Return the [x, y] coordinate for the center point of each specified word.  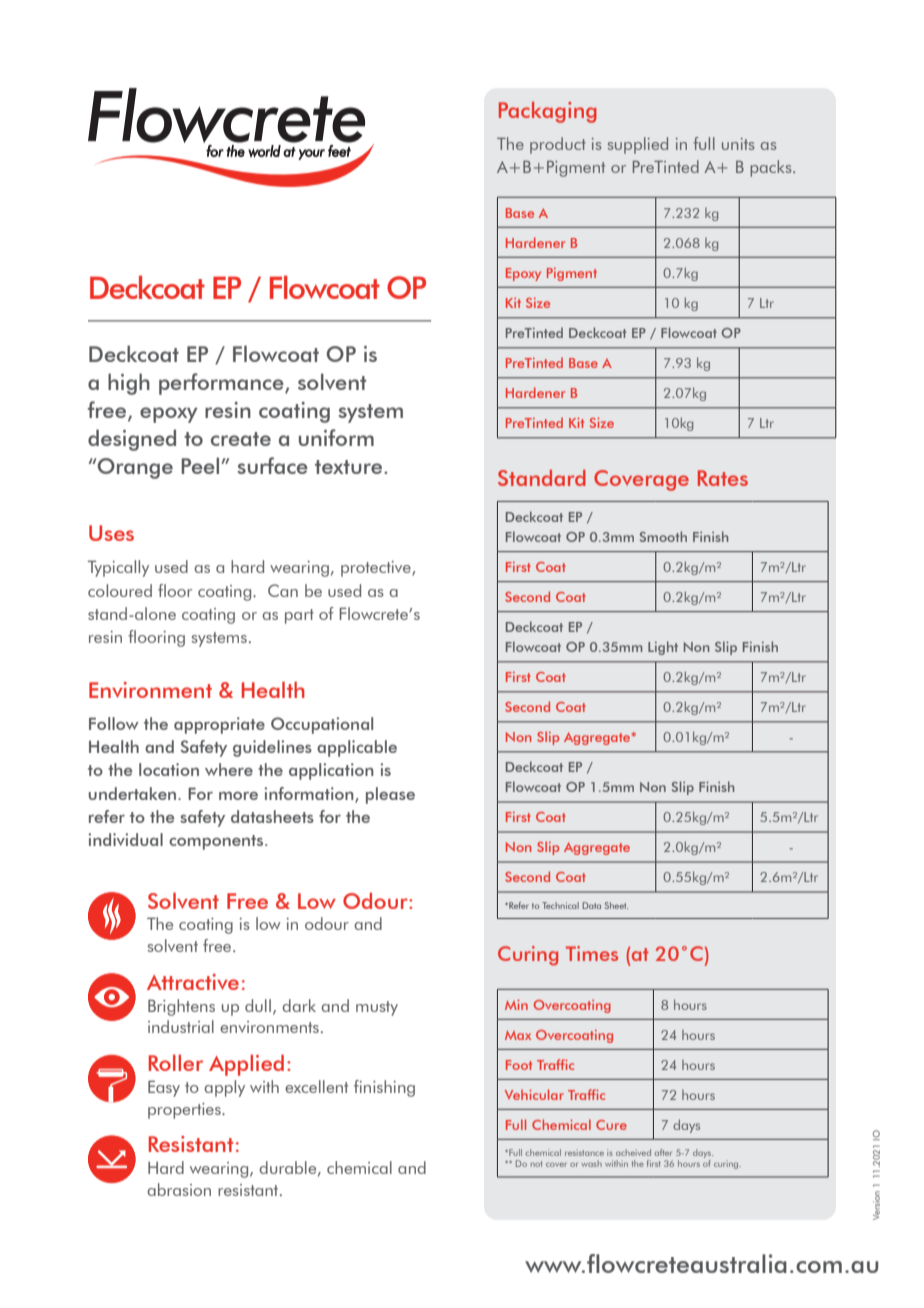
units [738, 144]
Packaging [548, 112]
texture [350, 467]
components [217, 842]
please [390, 795]
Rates [723, 478]
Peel [201, 465]
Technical [560, 905]
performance [222, 384]
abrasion [179, 1189]
